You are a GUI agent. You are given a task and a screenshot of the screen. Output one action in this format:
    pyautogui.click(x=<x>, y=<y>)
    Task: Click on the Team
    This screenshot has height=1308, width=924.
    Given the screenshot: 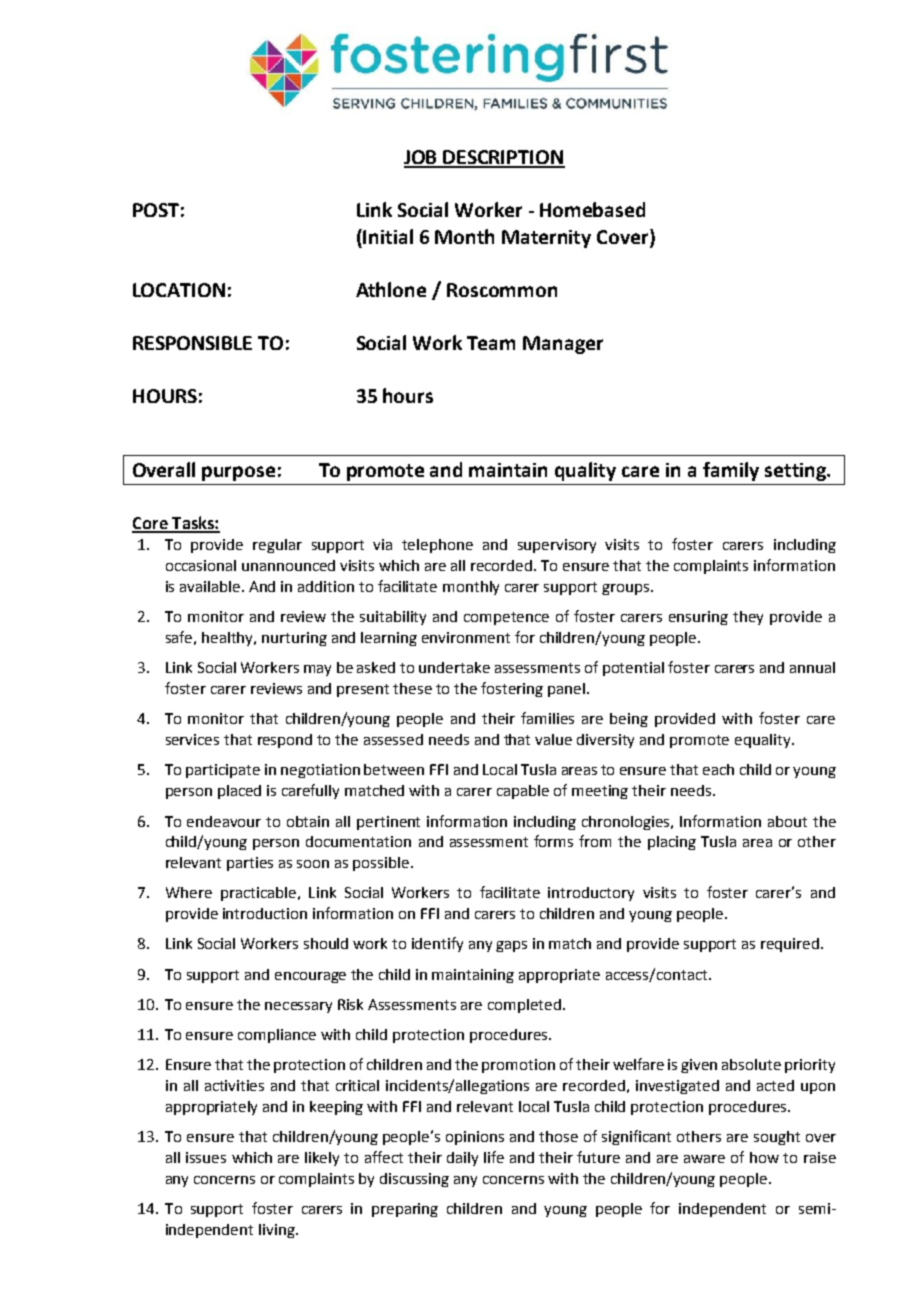 What is the action you would take?
    pyautogui.click(x=491, y=343)
